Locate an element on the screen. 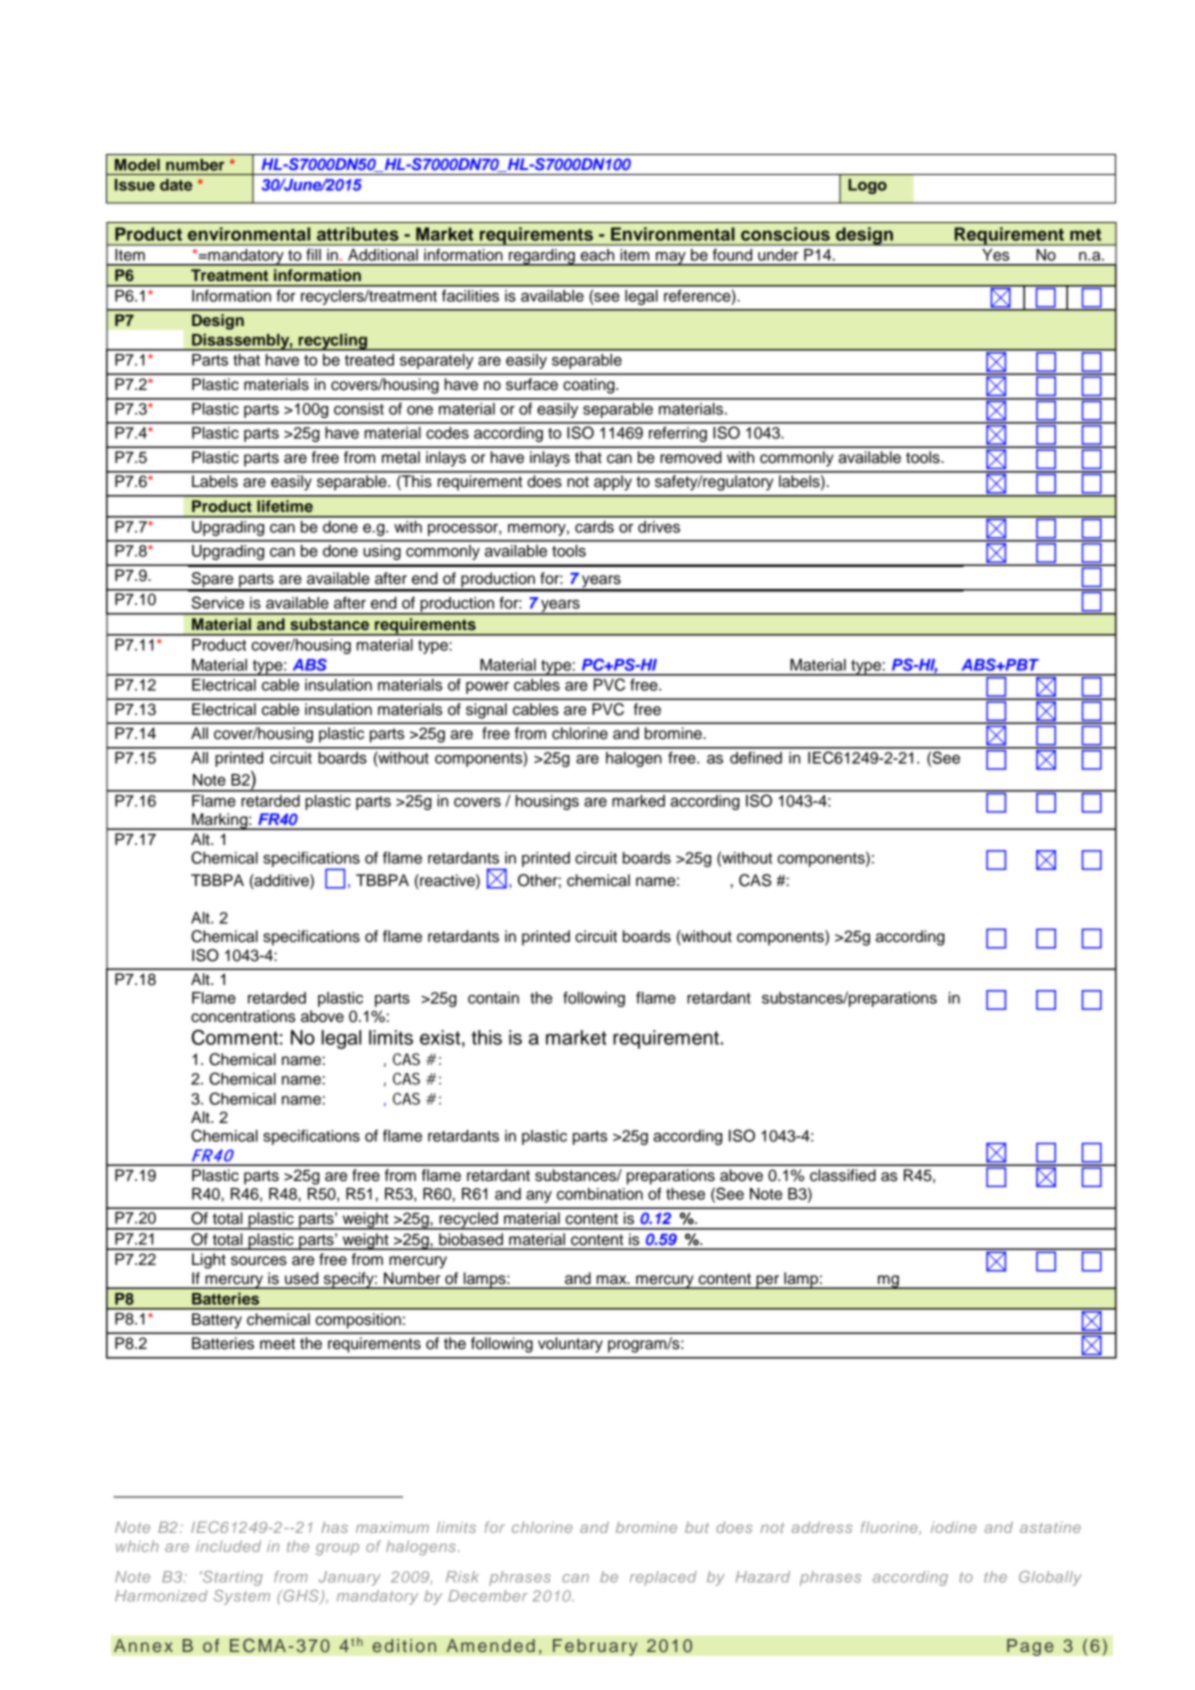  power is located at coordinates (487, 688).
